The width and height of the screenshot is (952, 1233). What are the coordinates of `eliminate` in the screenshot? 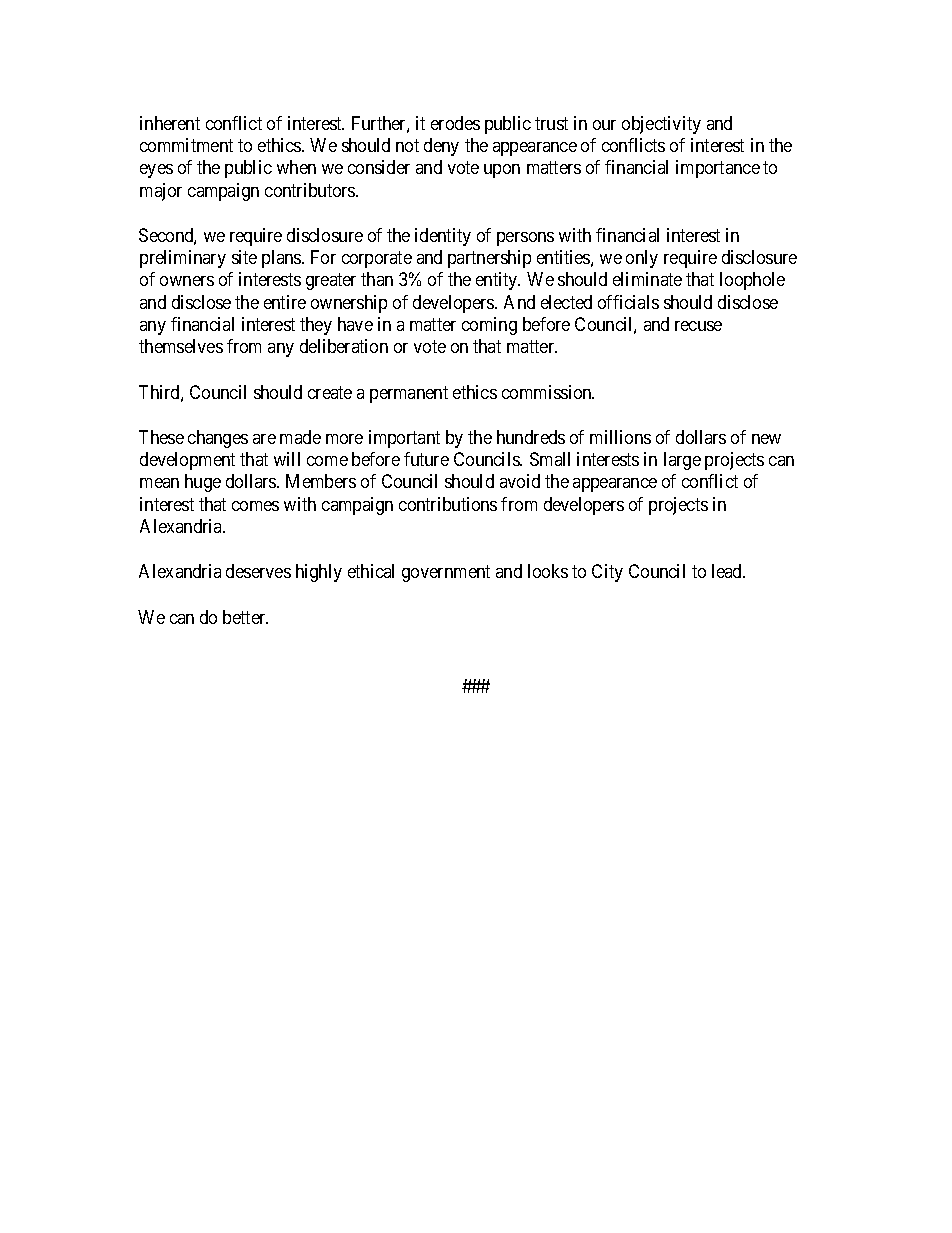 It's located at (647, 279).
